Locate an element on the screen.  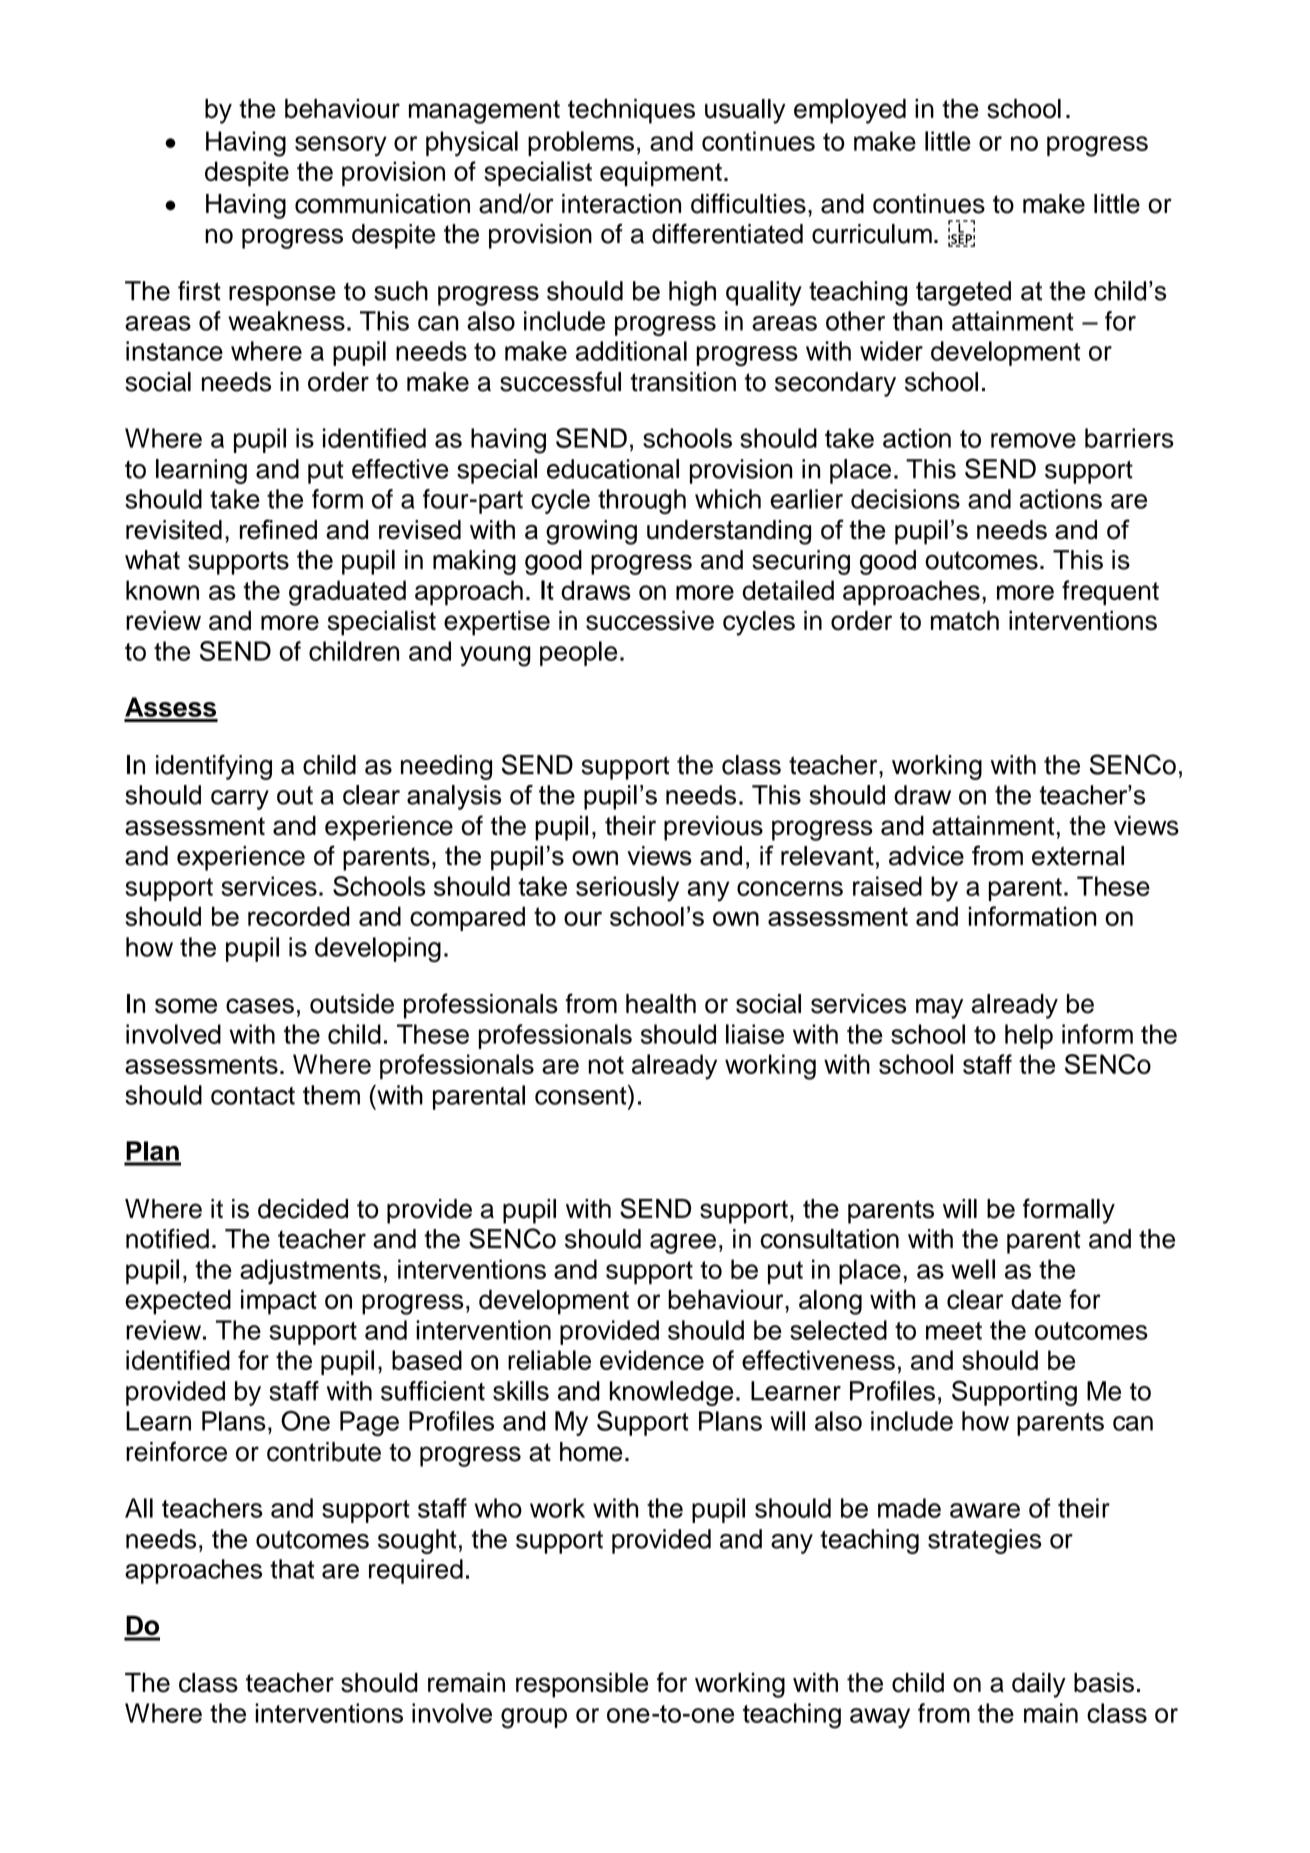
curriculum is located at coordinates (872, 234).
